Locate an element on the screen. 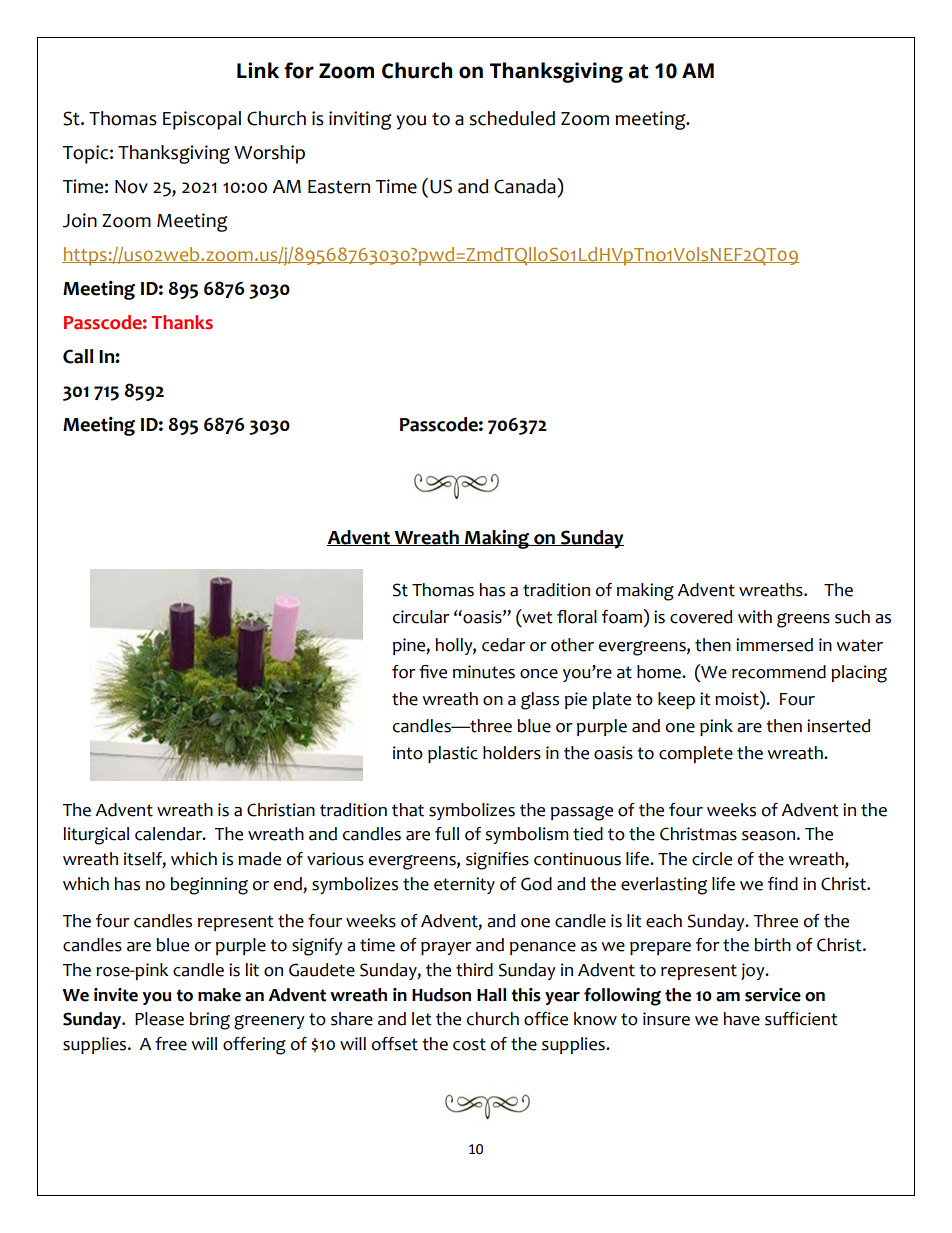  Canada is located at coordinates (526, 186).
